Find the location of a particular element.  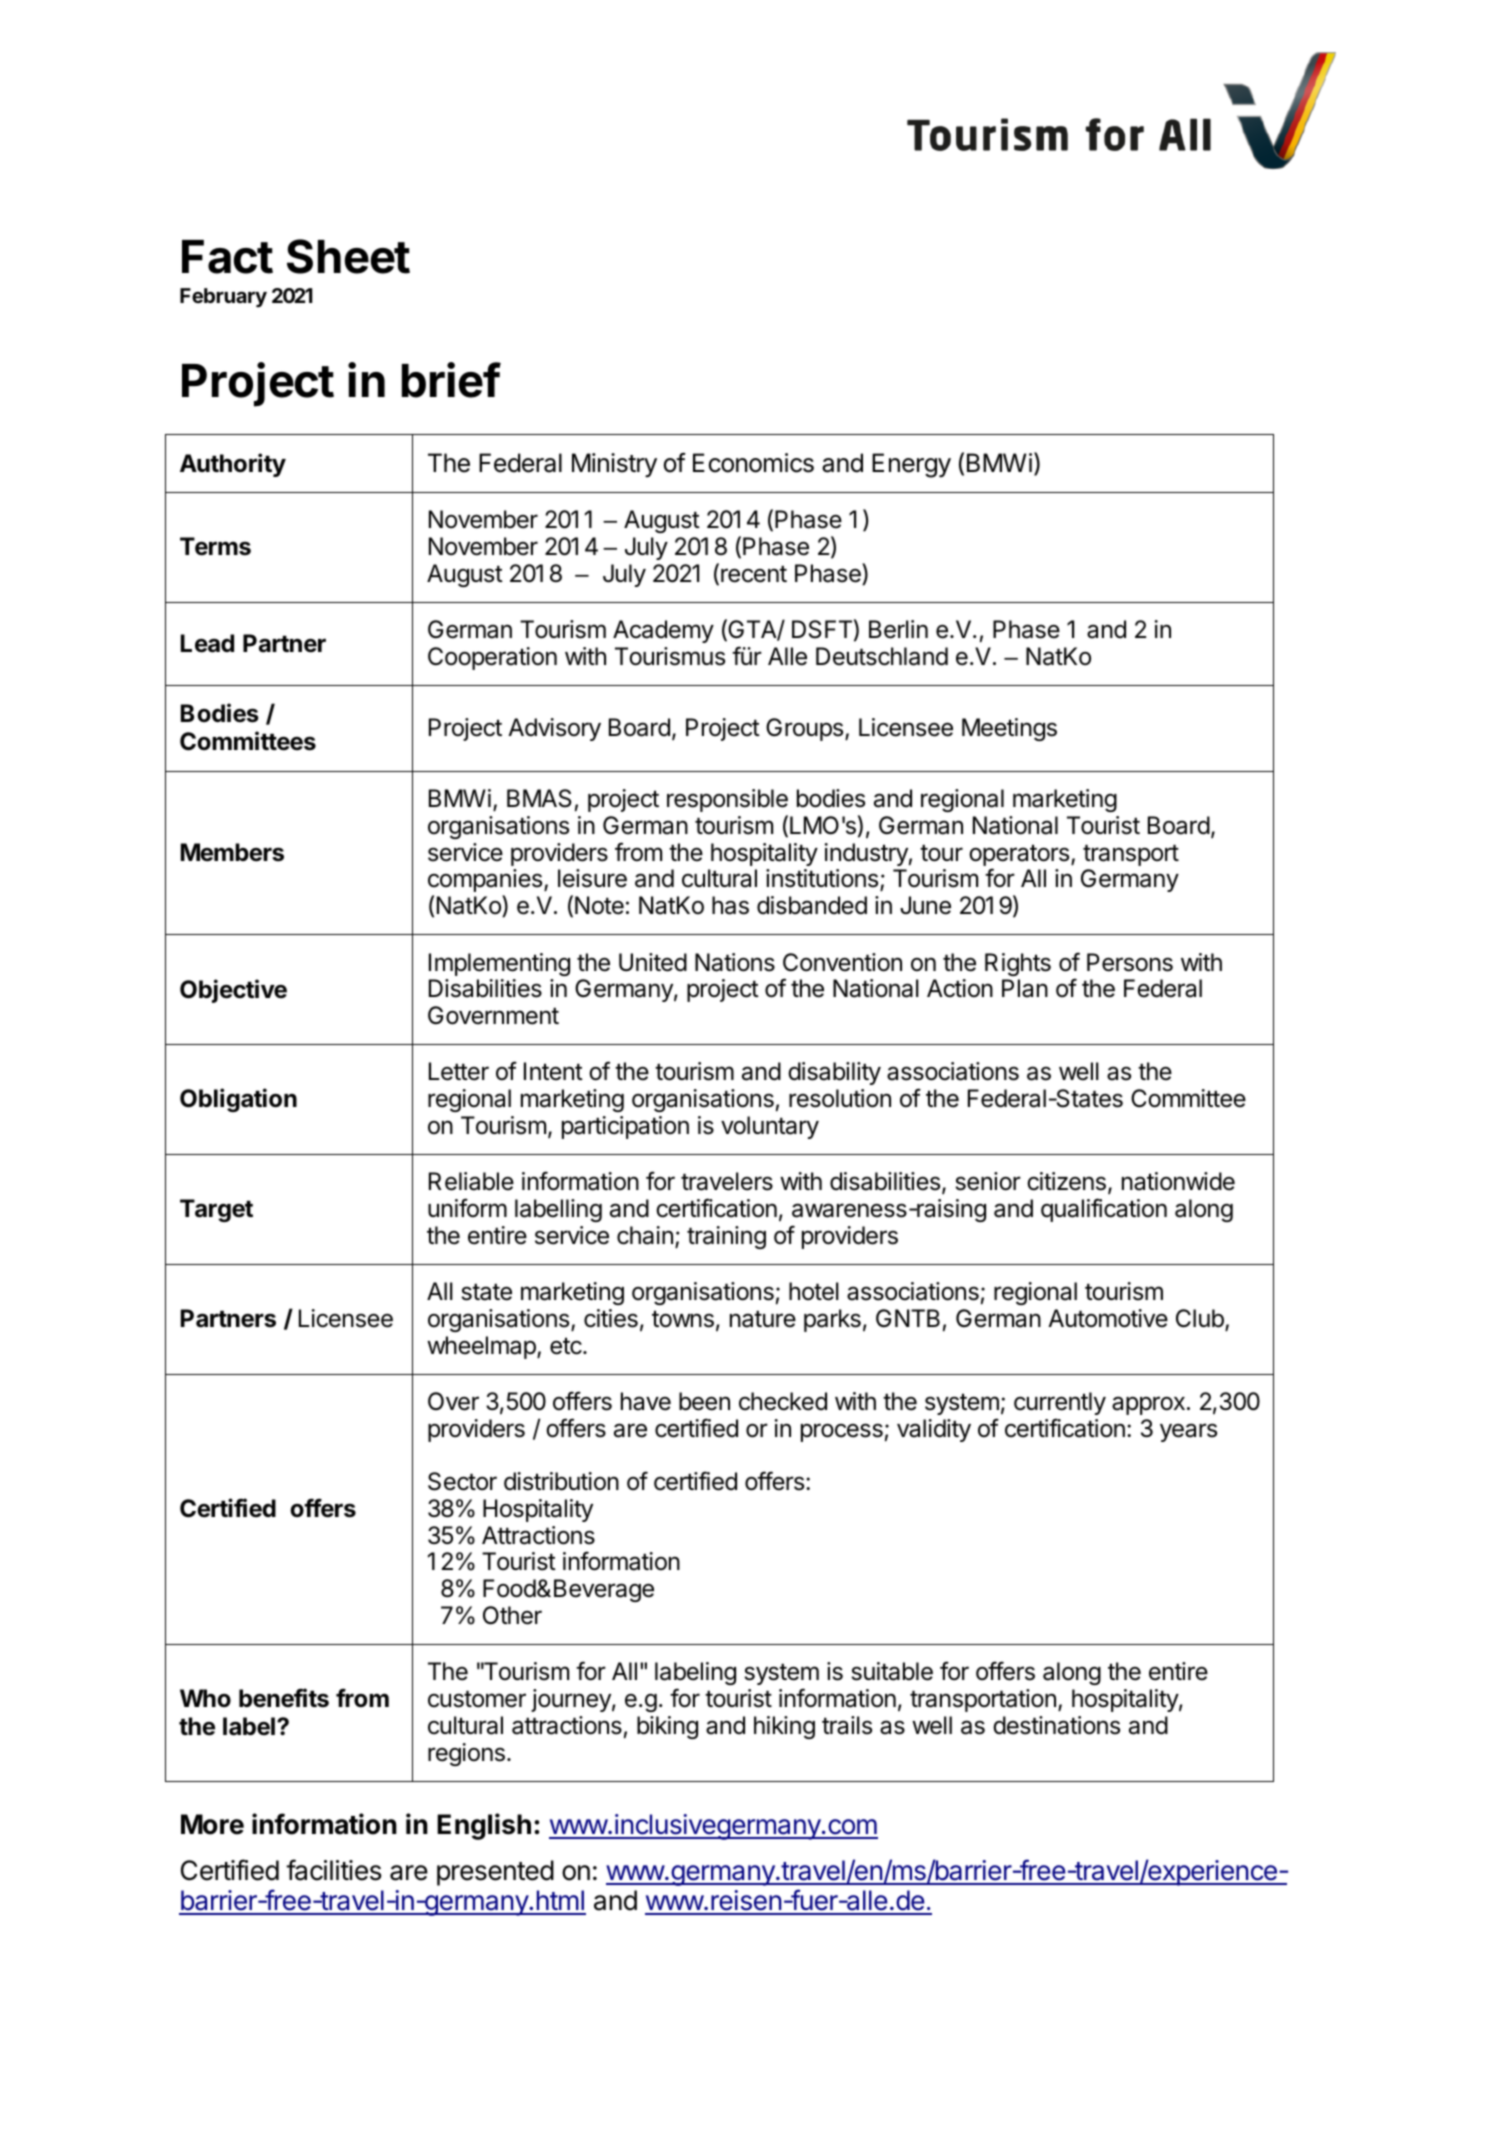

Lead is located at coordinates (207, 643).
